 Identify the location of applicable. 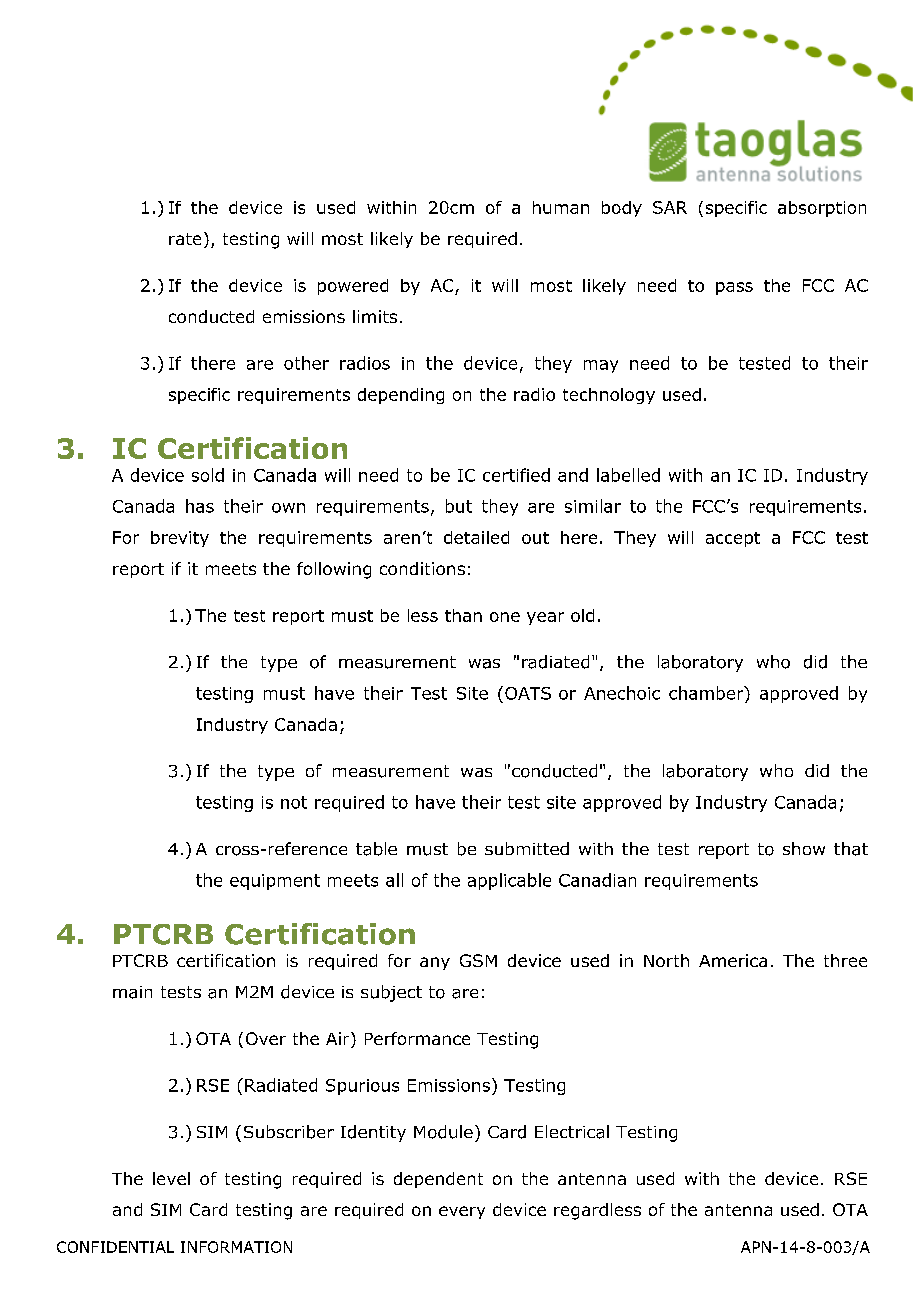
(509, 881).
